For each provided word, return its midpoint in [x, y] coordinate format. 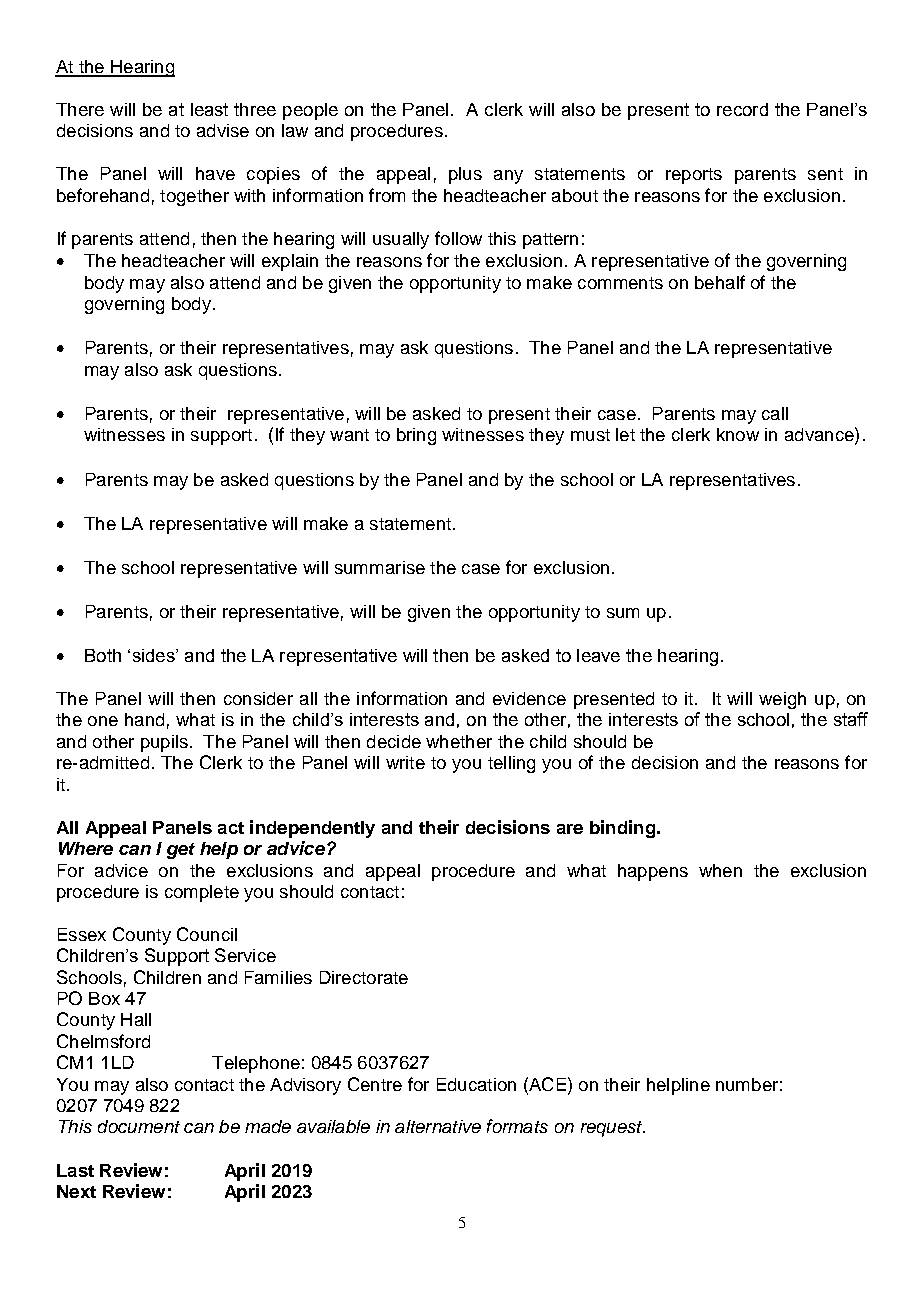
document [139, 1126]
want [349, 435]
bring [416, 436]
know [738, 434]
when [720, 870]
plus [465, 175]
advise [223, 130]
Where [86, 848]
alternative [438, 1126]
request [613, 1129]
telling [511, 764]
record [742, 109]
